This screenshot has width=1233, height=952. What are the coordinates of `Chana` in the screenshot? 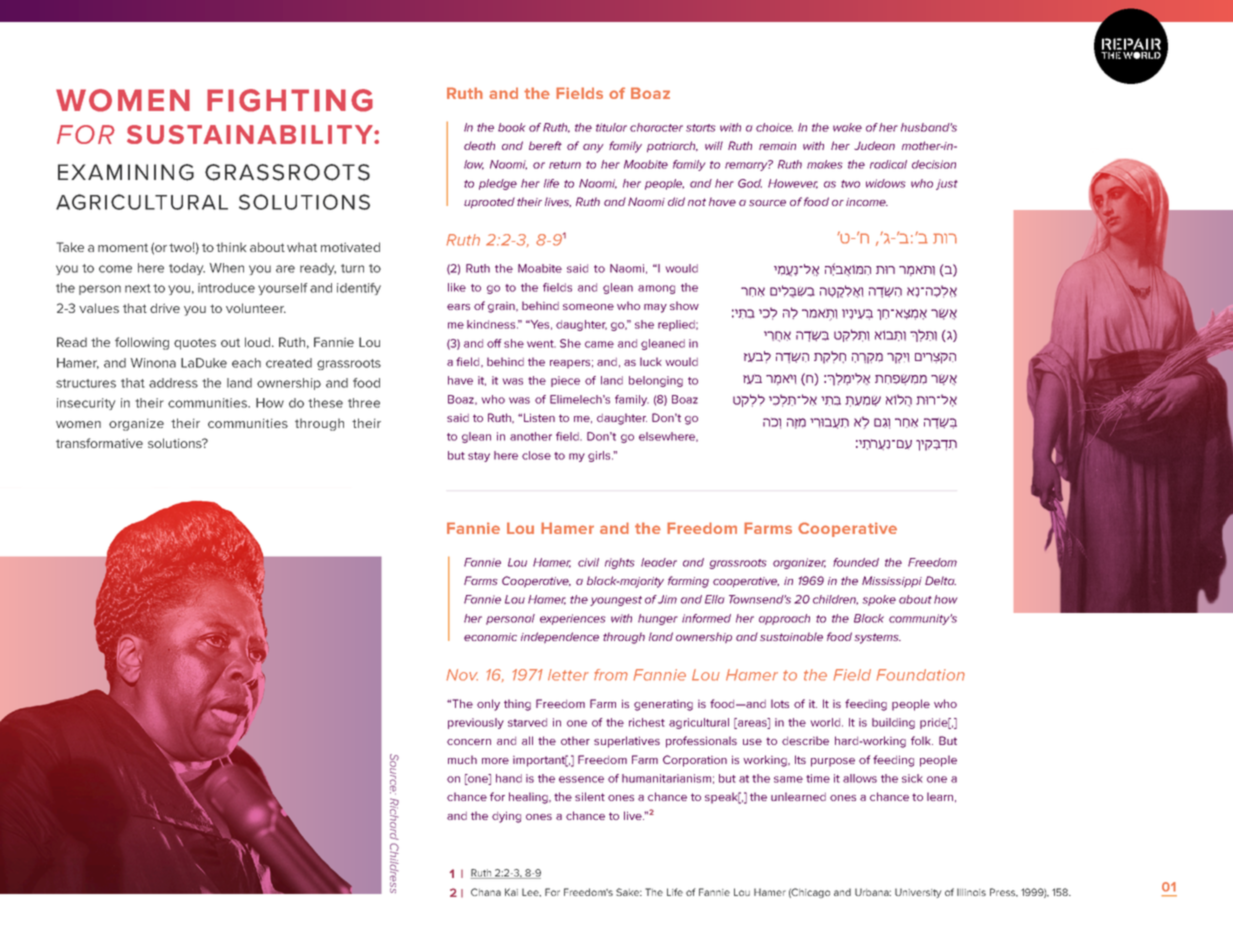 It's located at (486, 892).
